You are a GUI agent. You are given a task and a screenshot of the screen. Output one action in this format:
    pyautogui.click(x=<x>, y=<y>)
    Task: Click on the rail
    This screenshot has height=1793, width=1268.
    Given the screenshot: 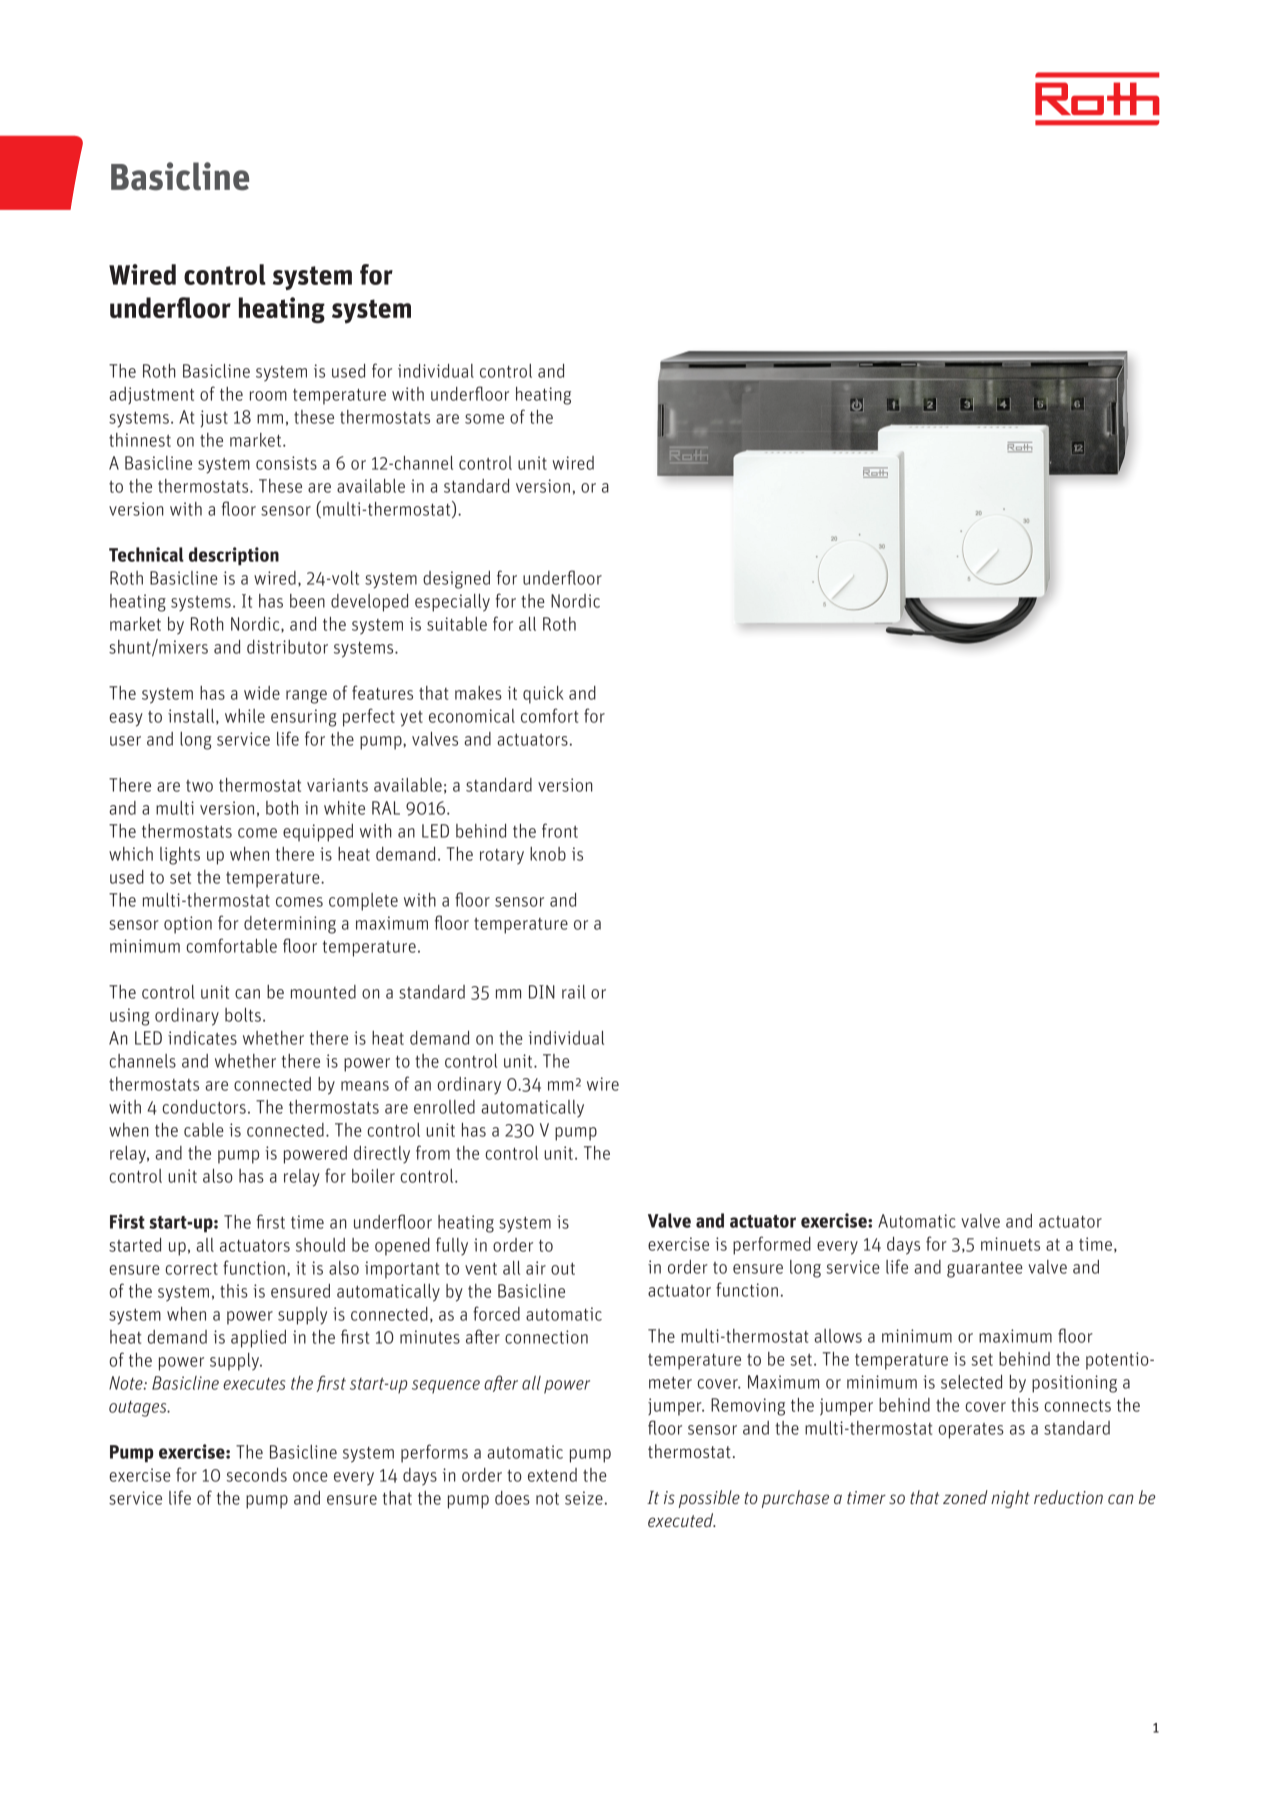 What is the action you would take?
    pyautogui.click(x=574, y=992)
